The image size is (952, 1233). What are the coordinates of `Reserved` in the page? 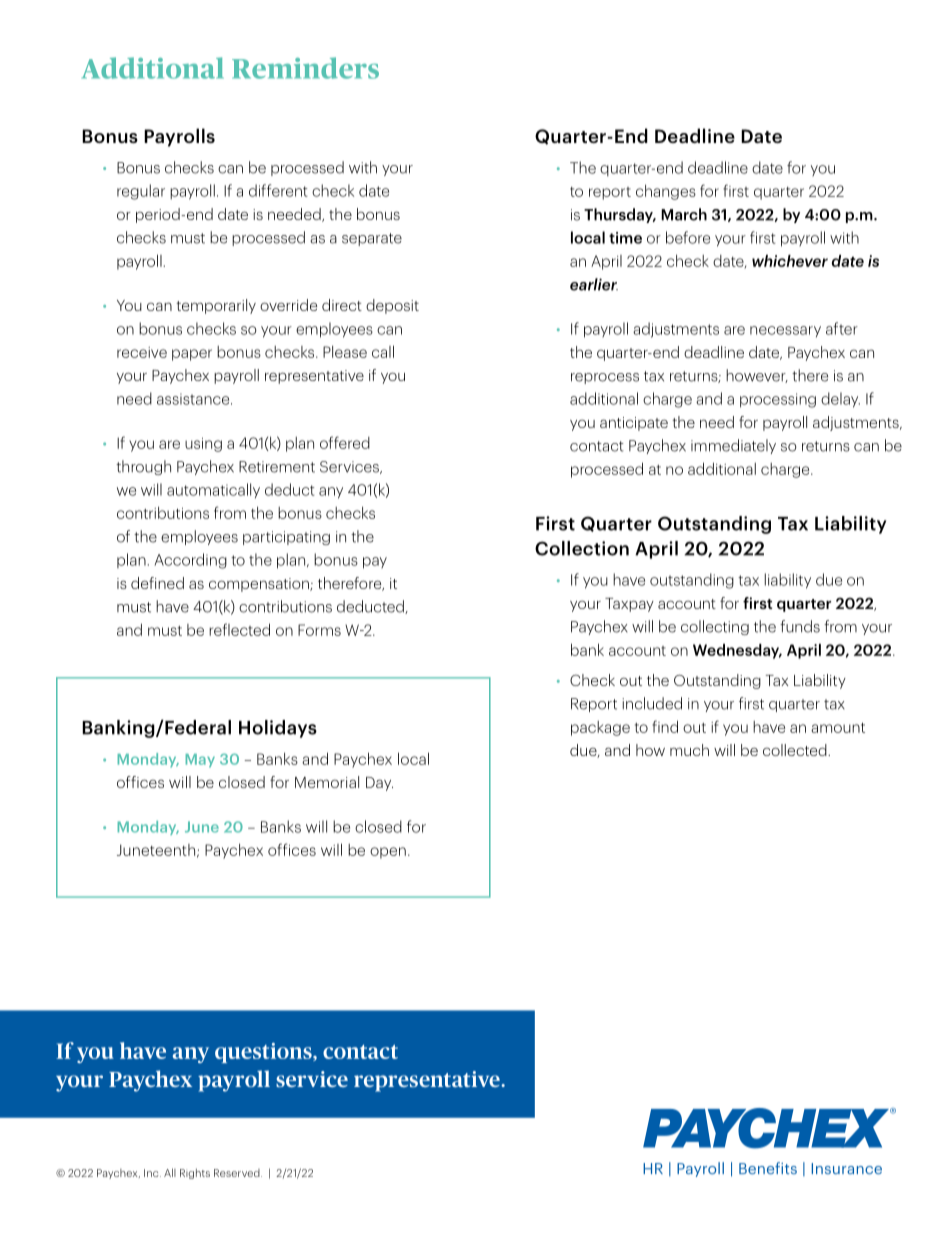 It's located at (238, 1173).
